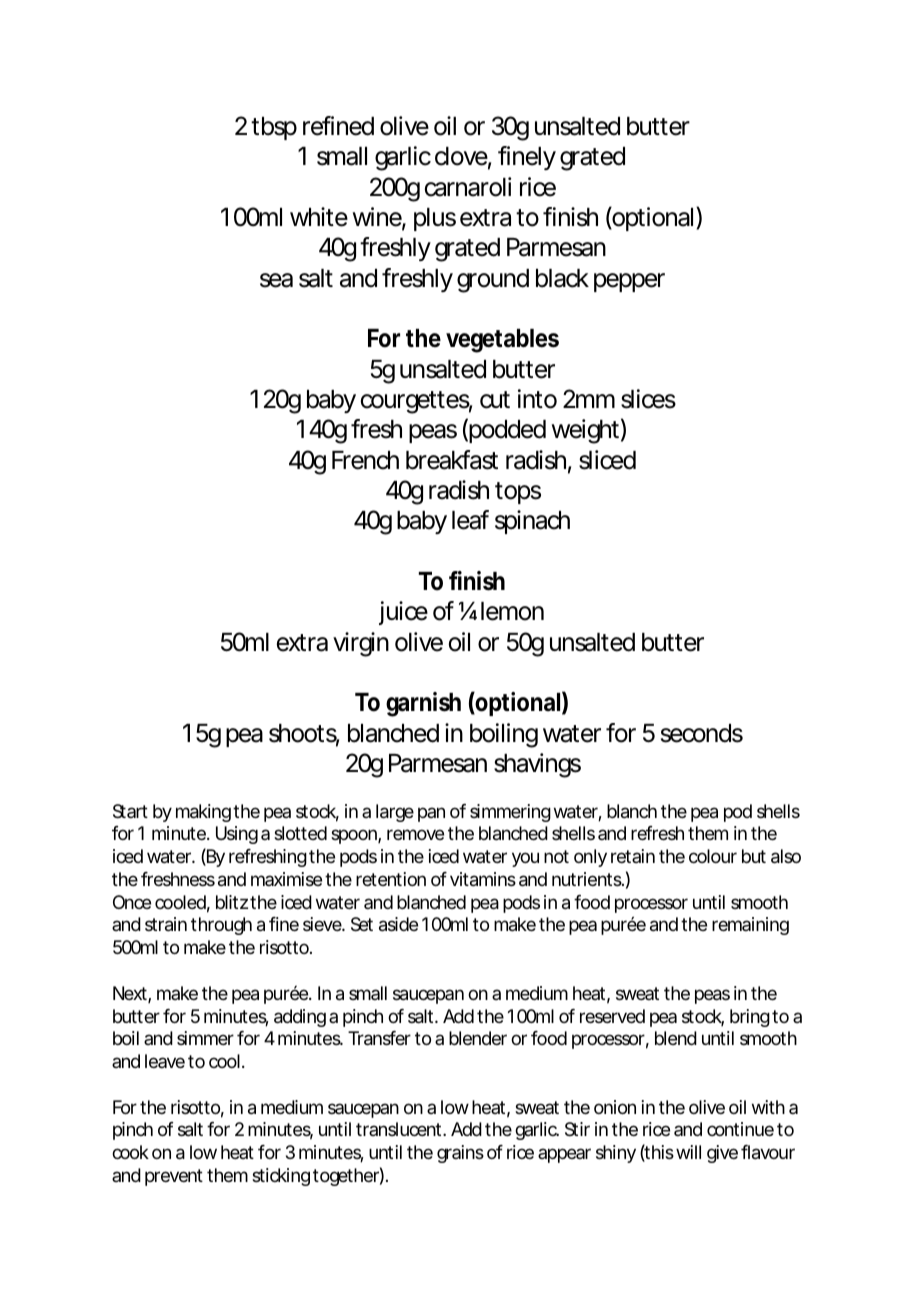 This screenshot has width=924, height=1308. I want to click on breakfast, so click(452, 460).
